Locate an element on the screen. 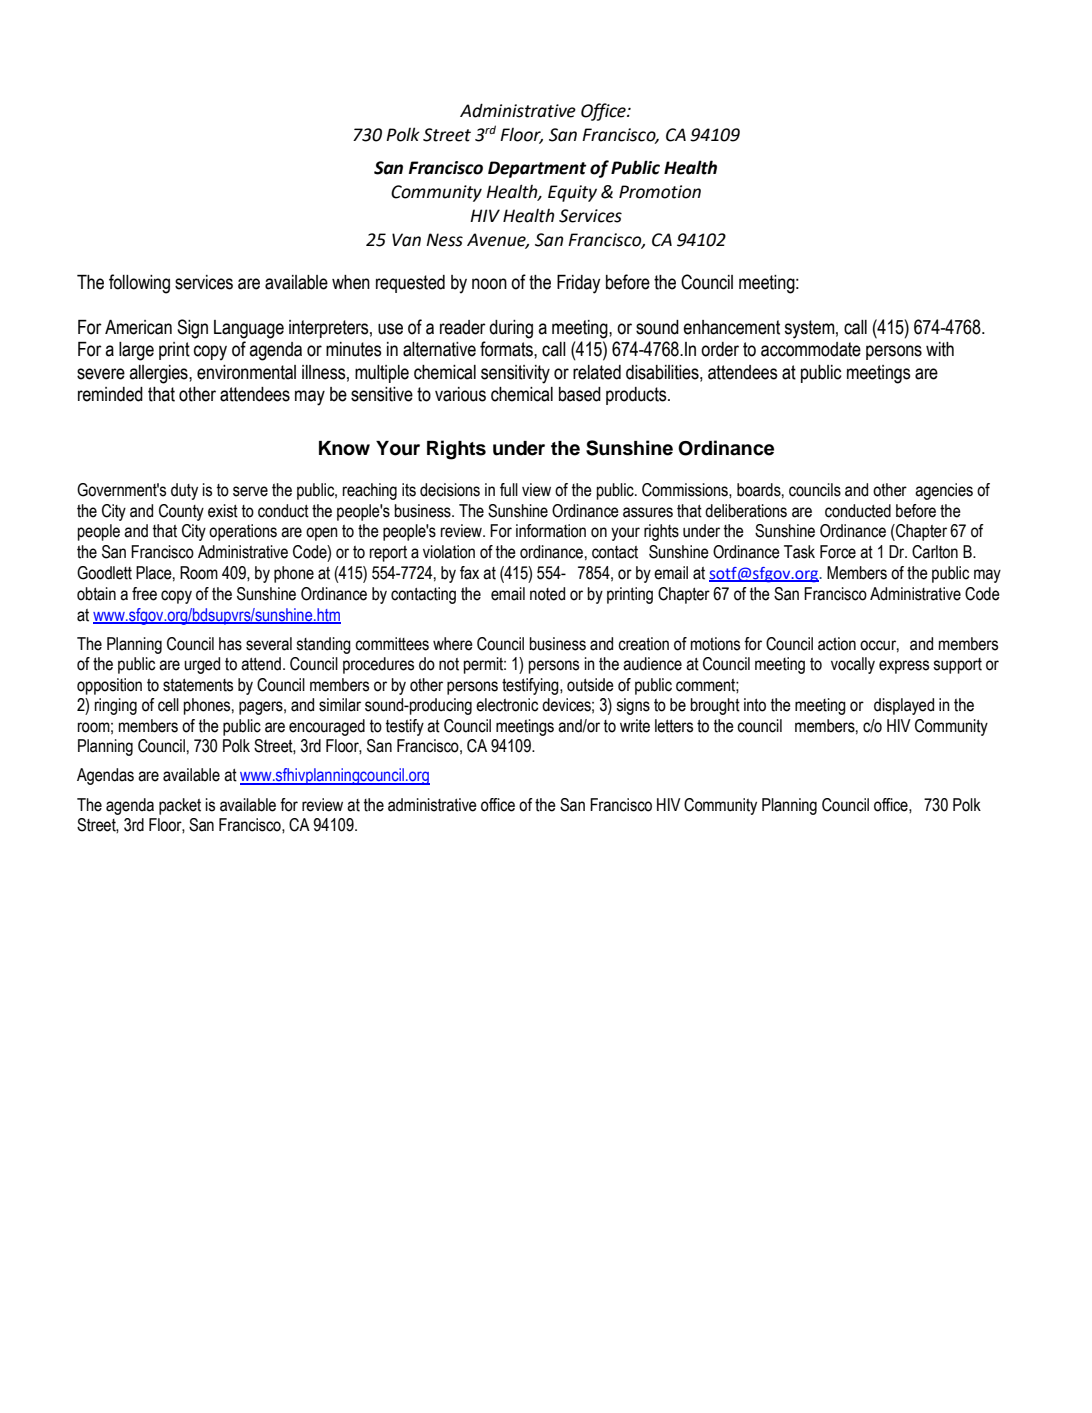 The width and height of the screenshot is (1092, 1413). displayed is located at coordinates (904, 706).
